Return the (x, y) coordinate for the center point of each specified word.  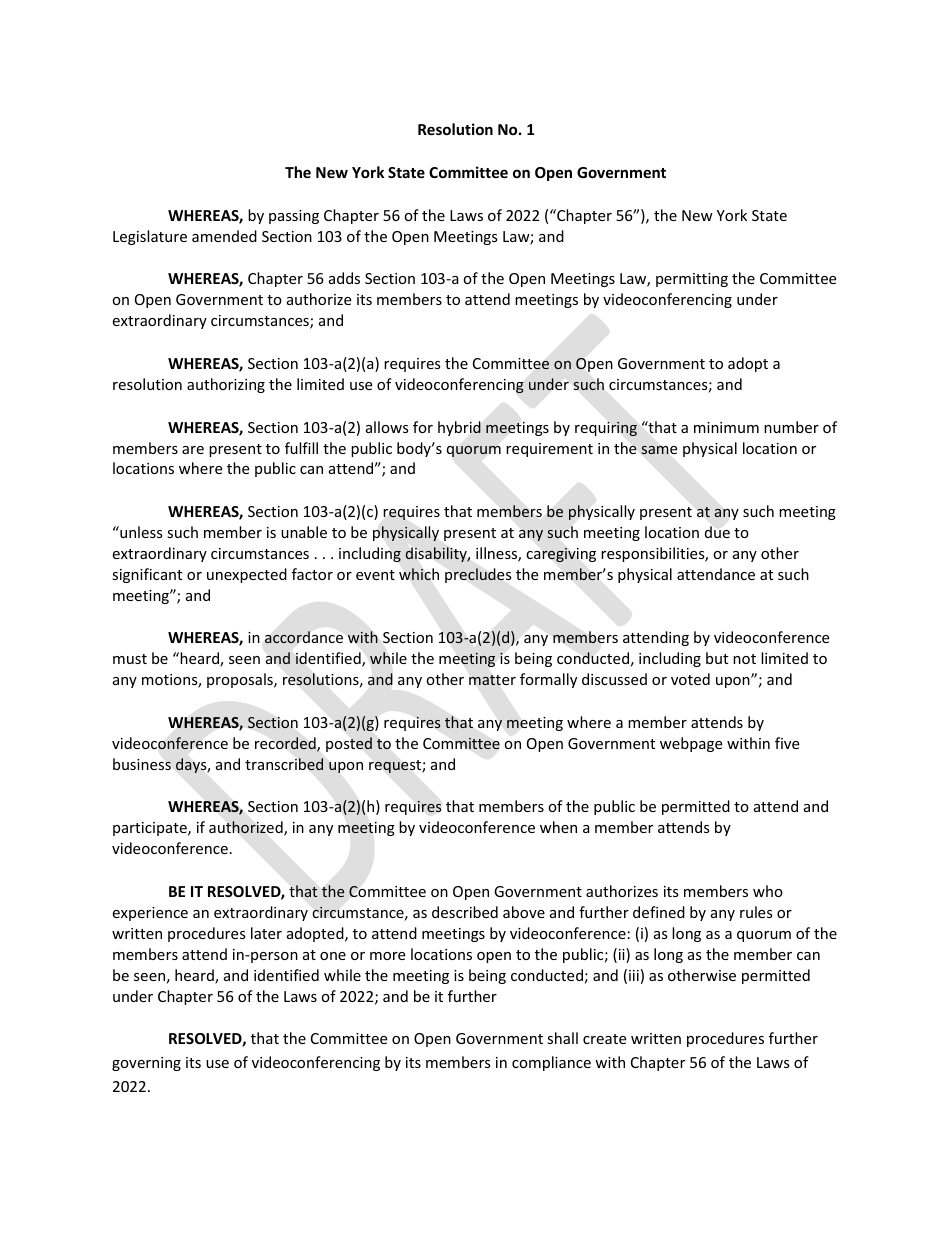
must (130, 659)
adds (344, 278)
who (768, 891)
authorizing (226, 385)
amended (224, 236)
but (717, 658)
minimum (726, 427)
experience (150, 914)
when (558, 827)
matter (492, 680)
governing (146, 1064)
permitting (692, 280)
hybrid (459, 428)
